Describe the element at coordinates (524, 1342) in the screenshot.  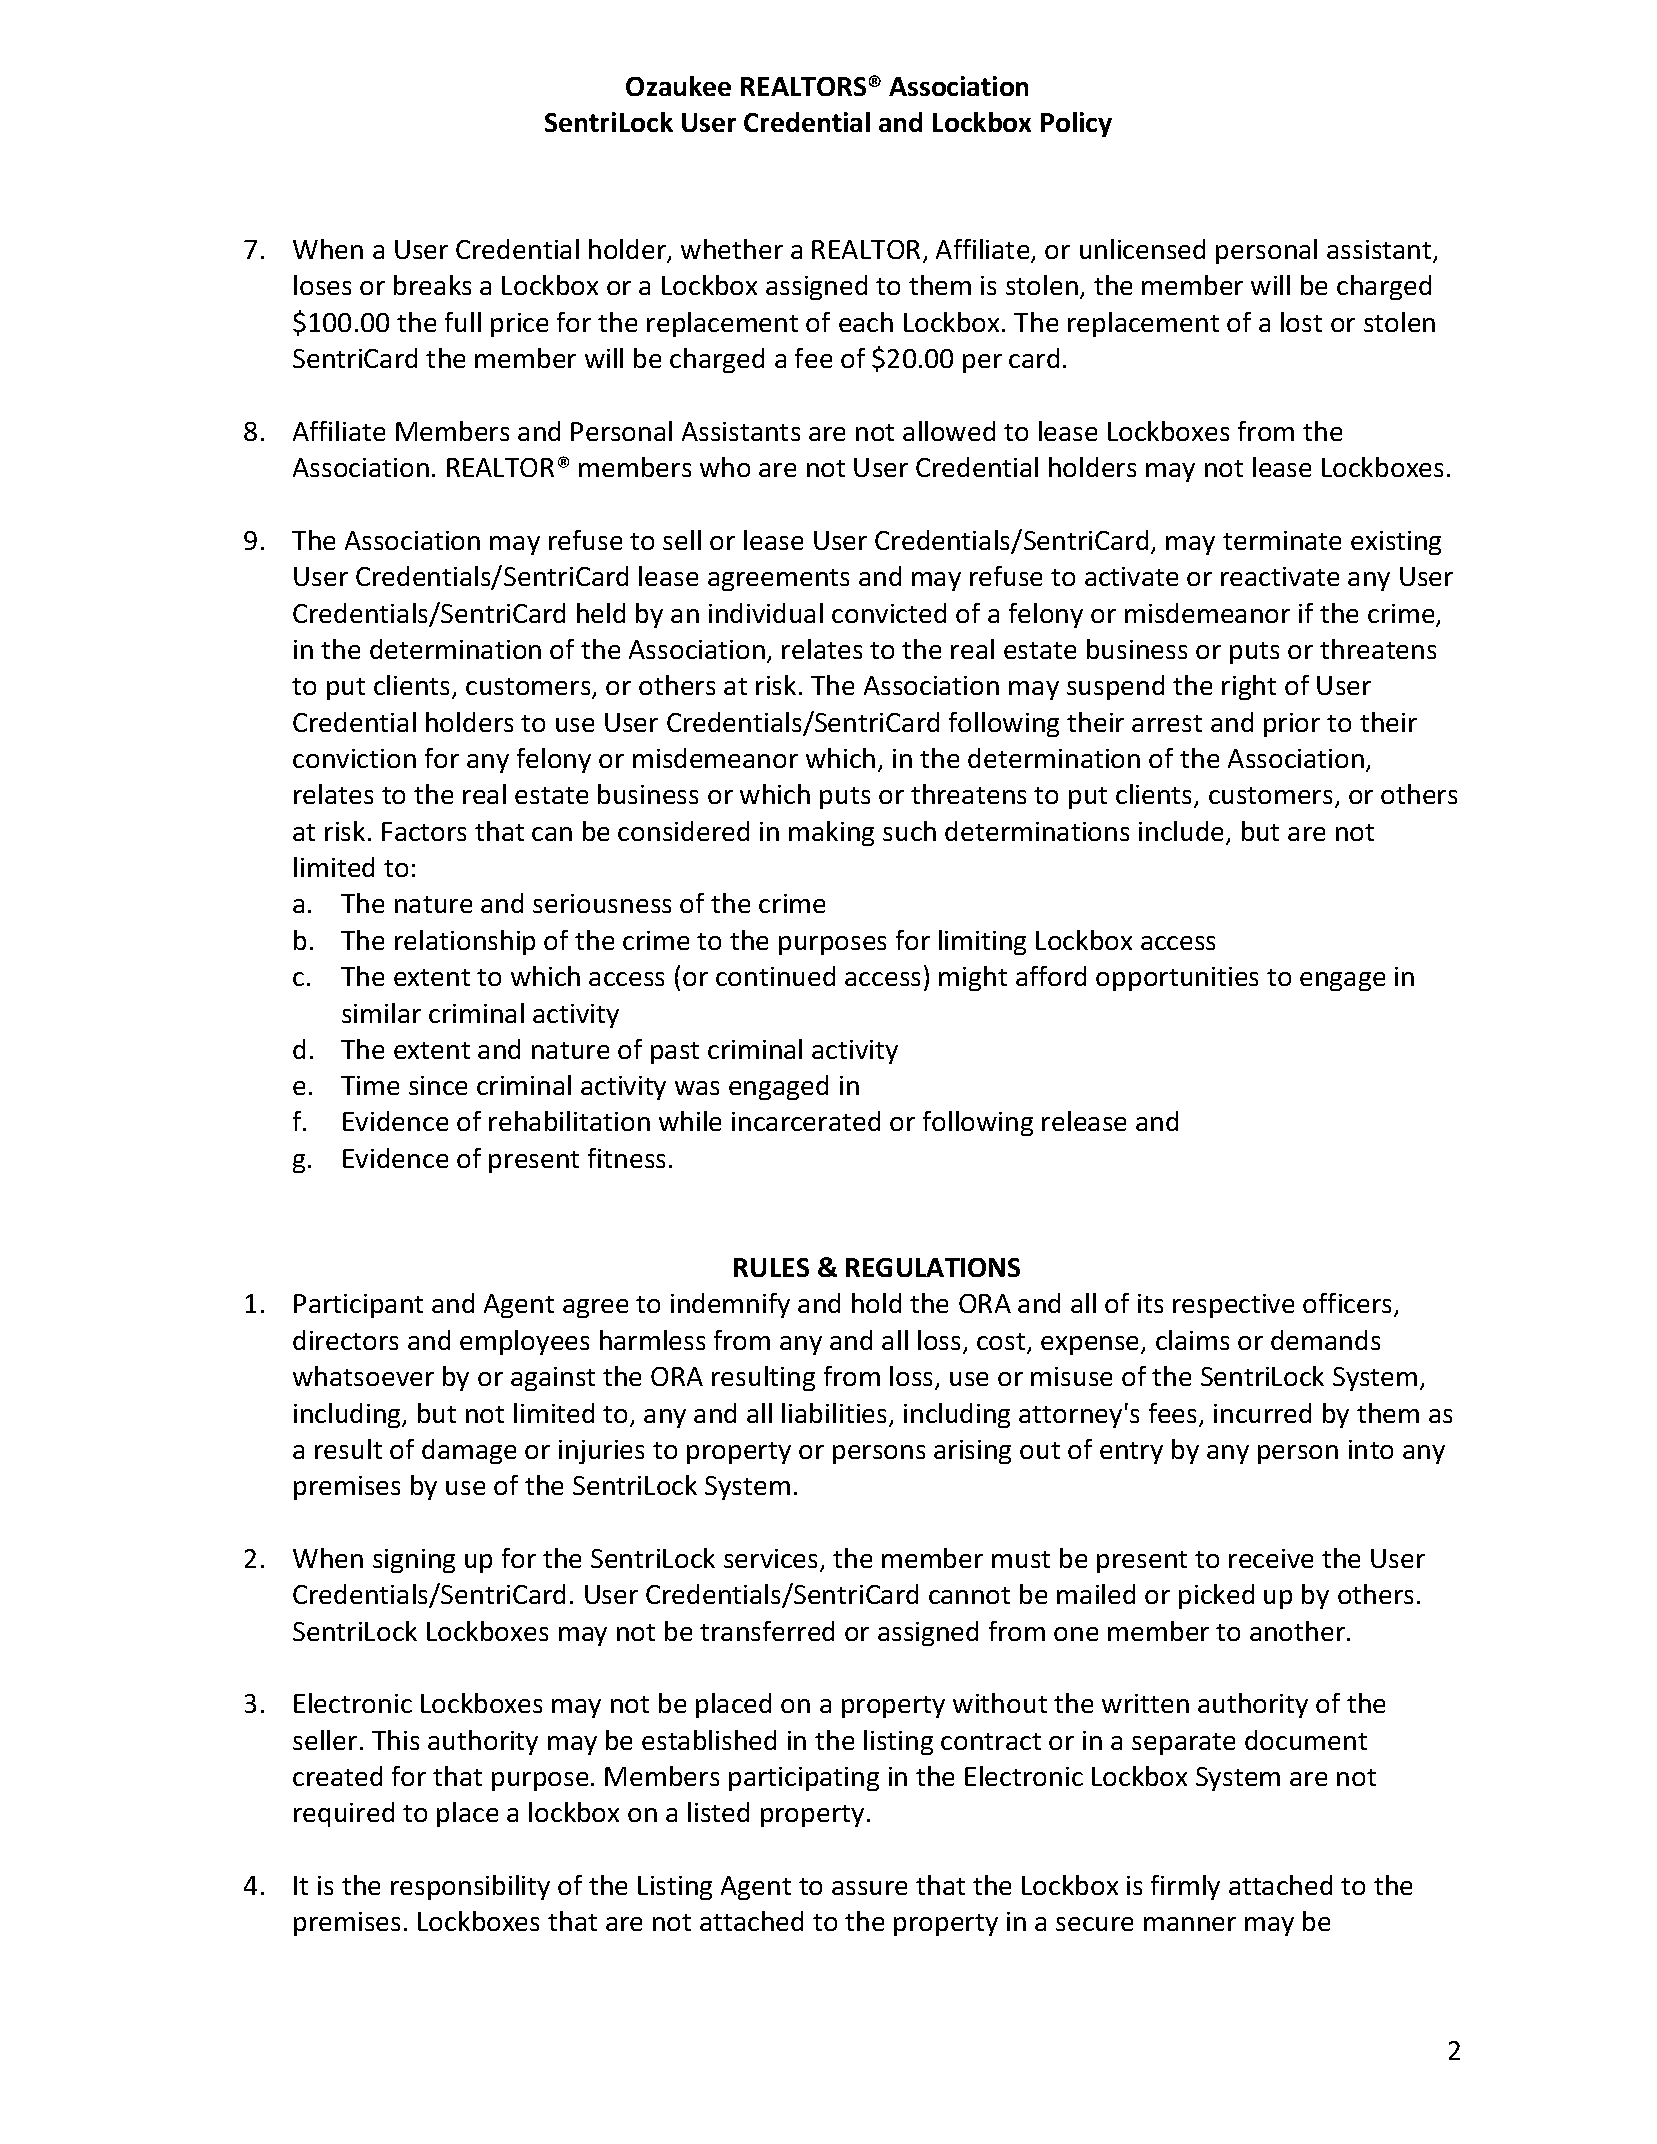
I see `employees` at that location.
